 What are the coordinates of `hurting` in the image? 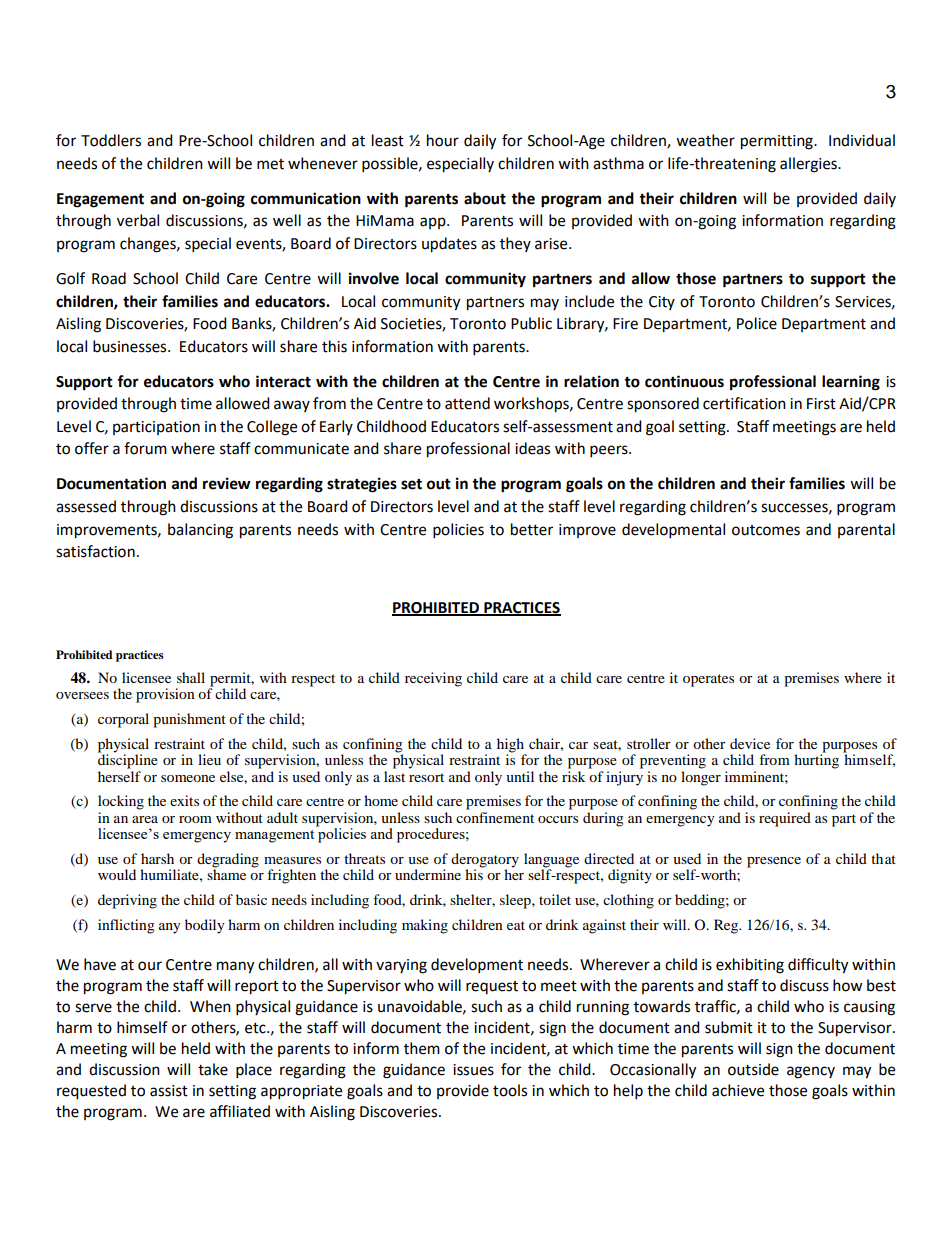 It's located at (816, 760).
